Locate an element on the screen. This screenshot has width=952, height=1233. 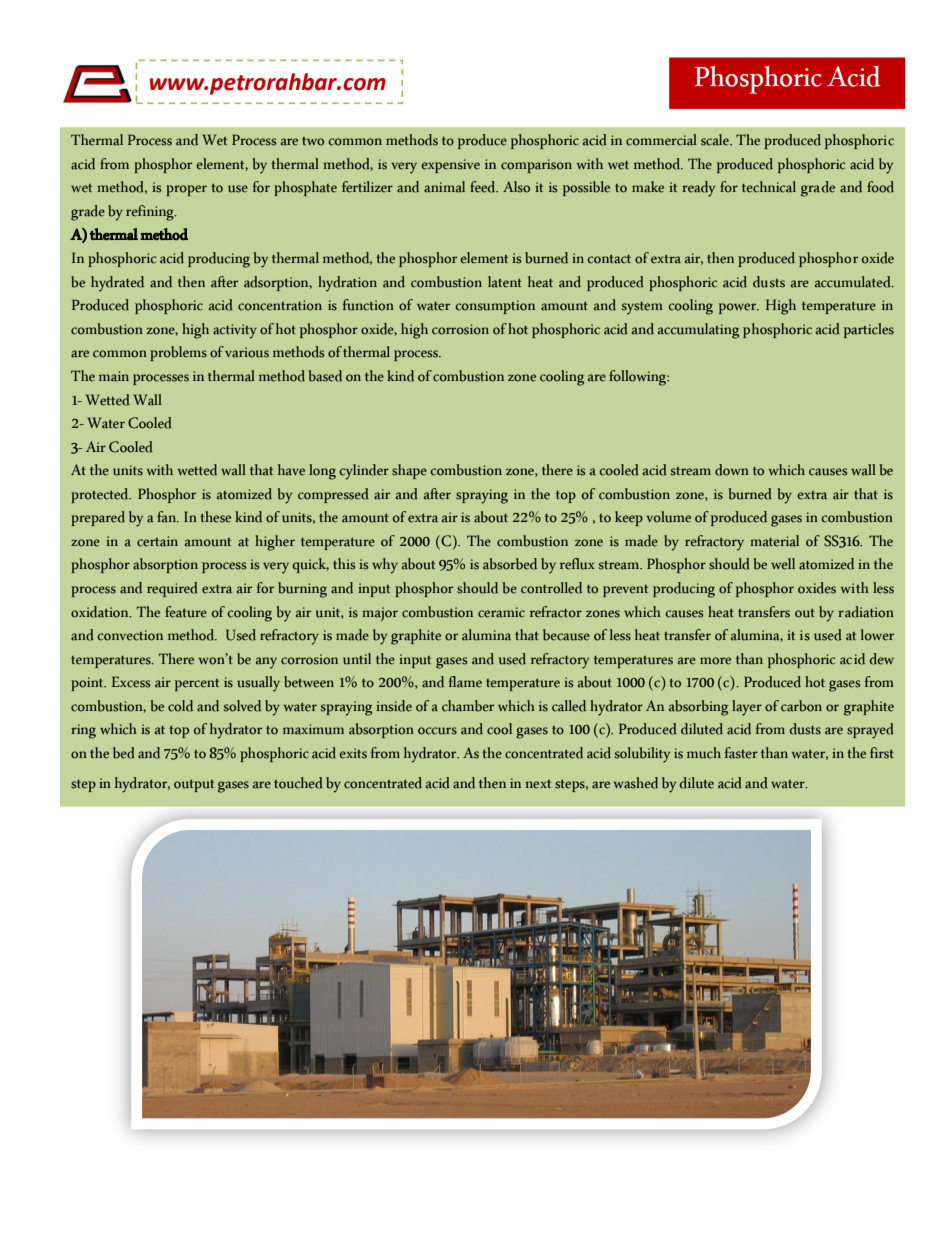
feature is located at coordinates (186, 612).
